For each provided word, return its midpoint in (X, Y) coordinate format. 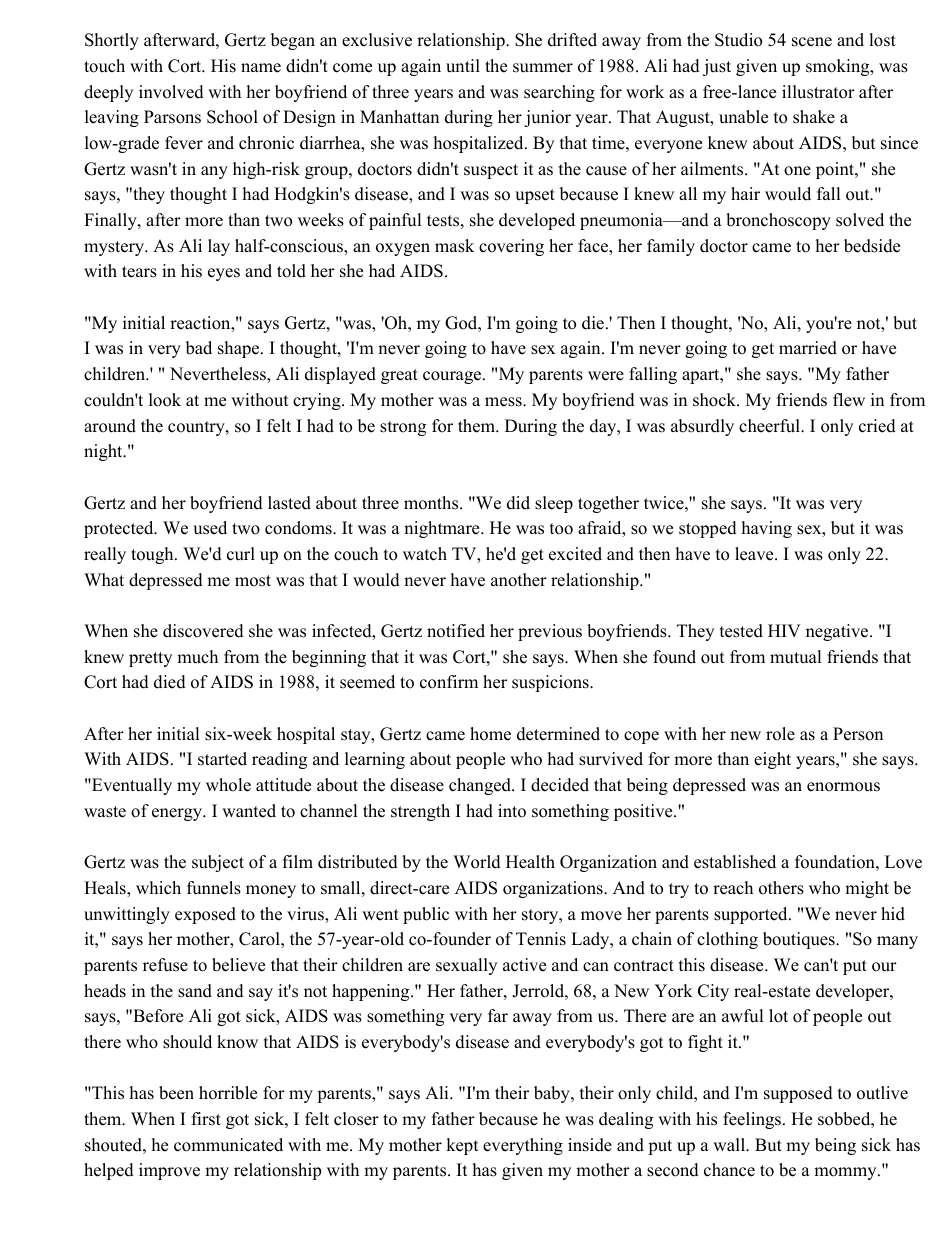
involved (171, 92)
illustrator (818, 92)
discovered (203, 631)
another (519, 580)
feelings (753, 1120)
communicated (228, 1145)
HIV (784, 630)
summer (543, 68)
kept (462, 1146)
